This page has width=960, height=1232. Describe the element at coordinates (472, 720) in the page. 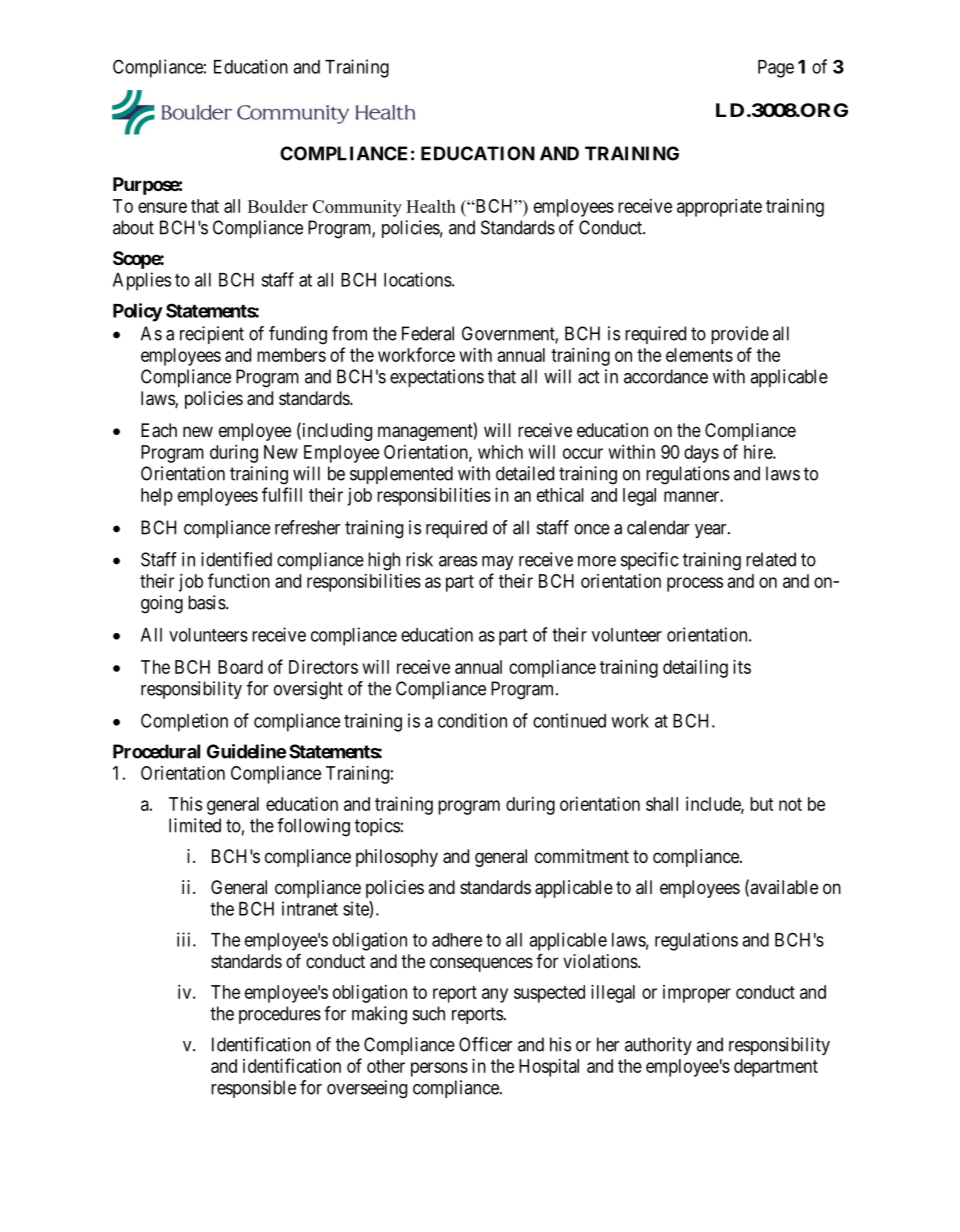

I see `condition` at that location.
